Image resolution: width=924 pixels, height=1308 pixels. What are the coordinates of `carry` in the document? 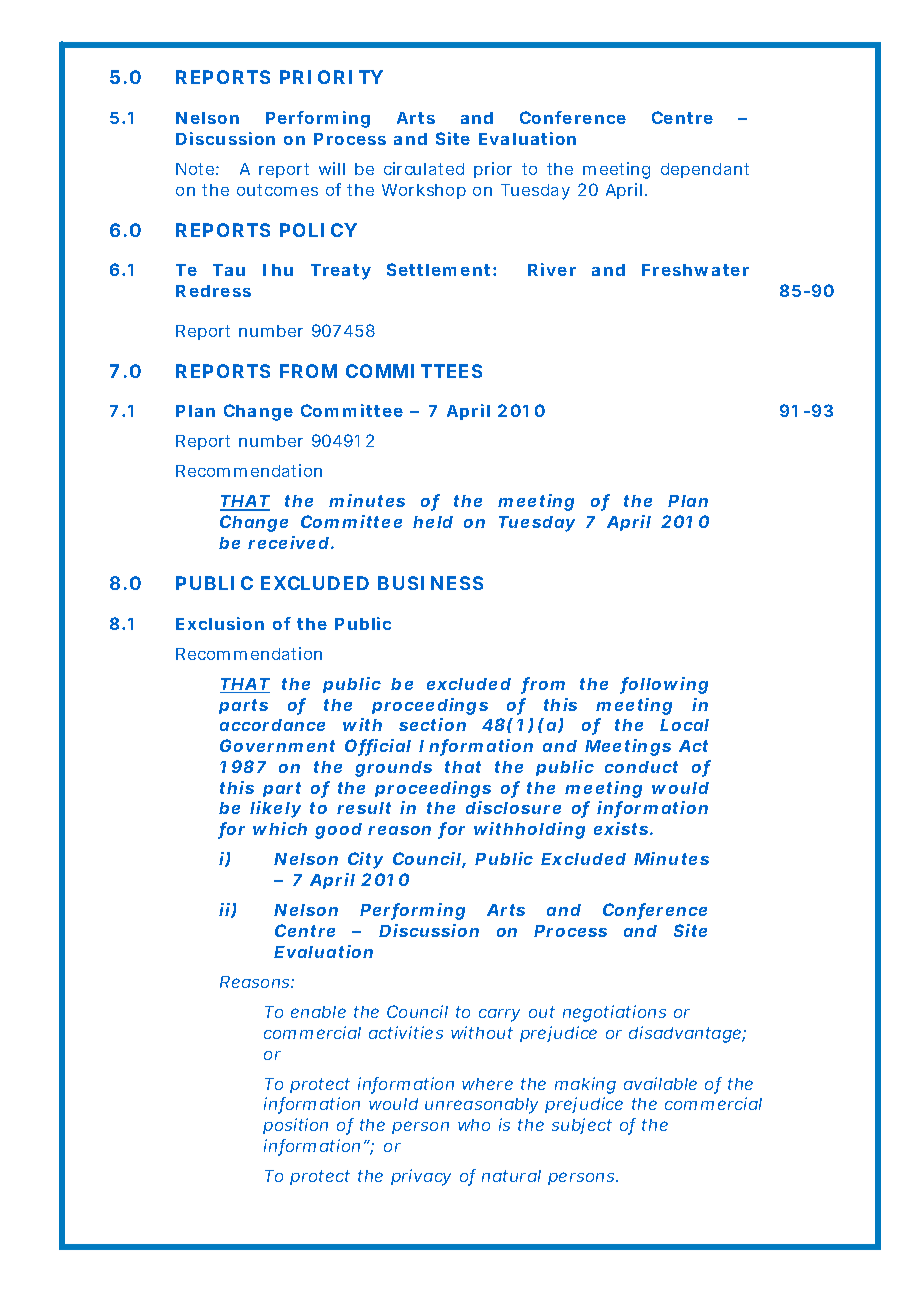 It's located at (499, 1015).
